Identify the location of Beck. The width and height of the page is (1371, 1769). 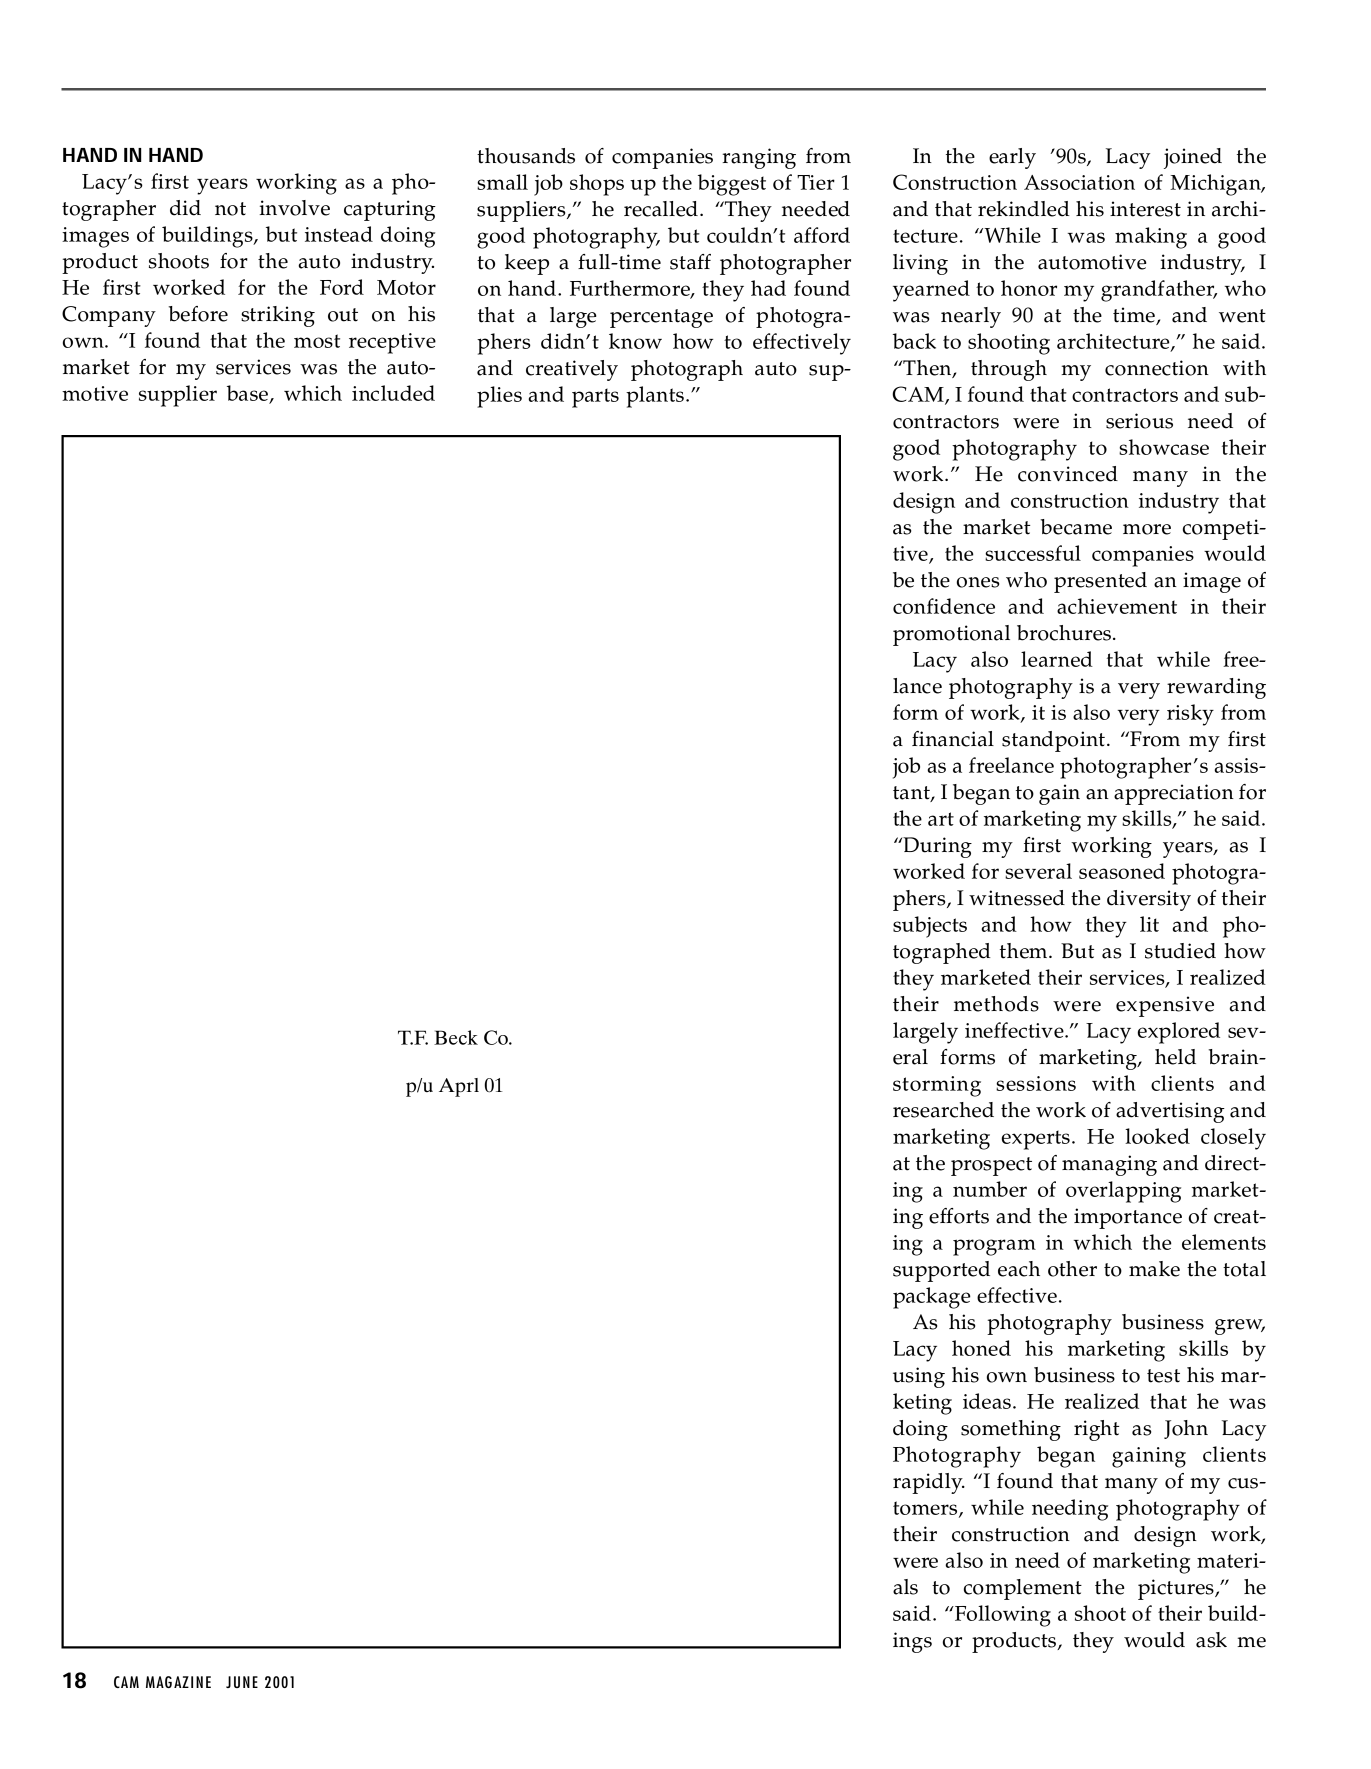
(456, 1037).
